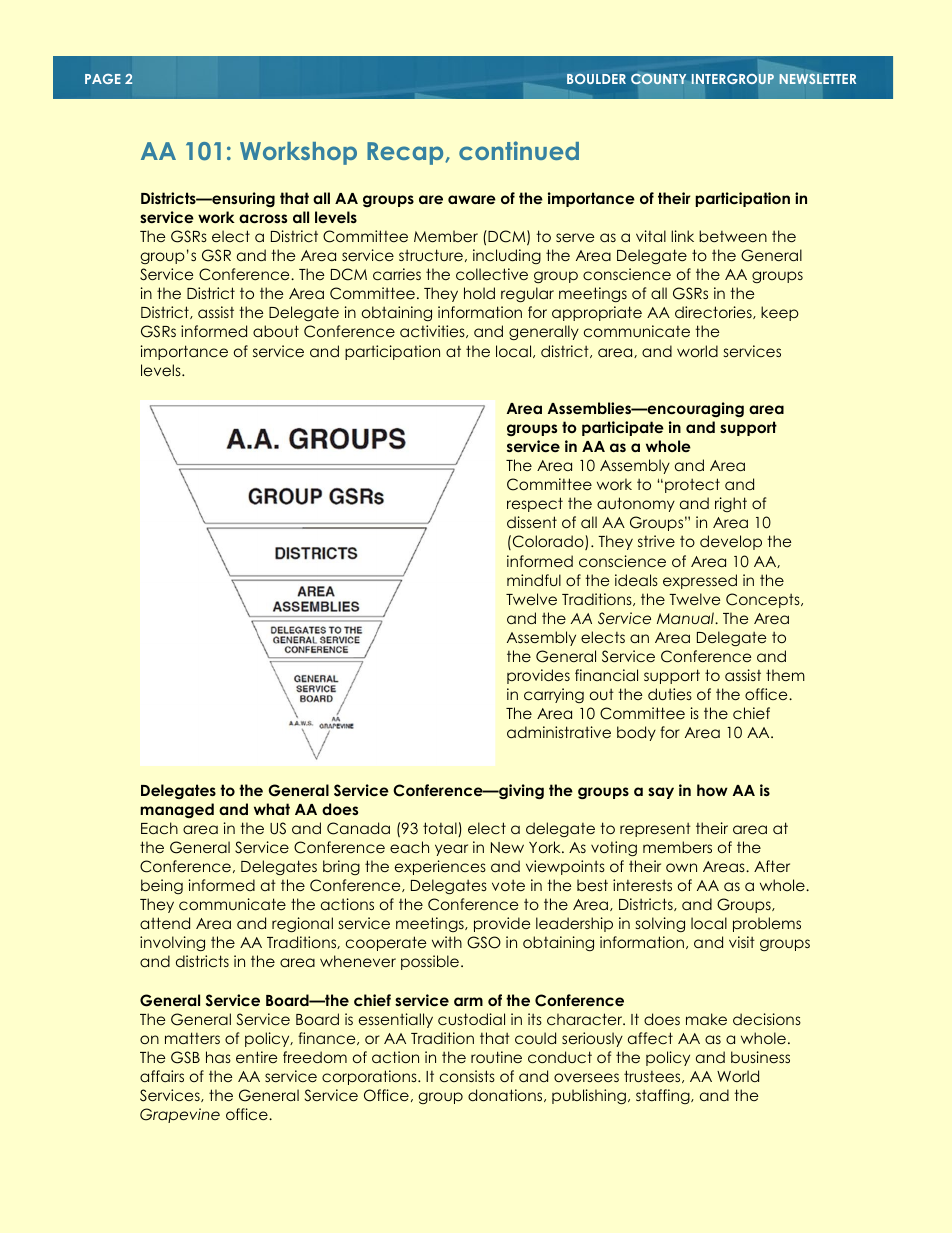  Describe the element at coordinates (534, 580) in the page. I see `mindful` at that location.
